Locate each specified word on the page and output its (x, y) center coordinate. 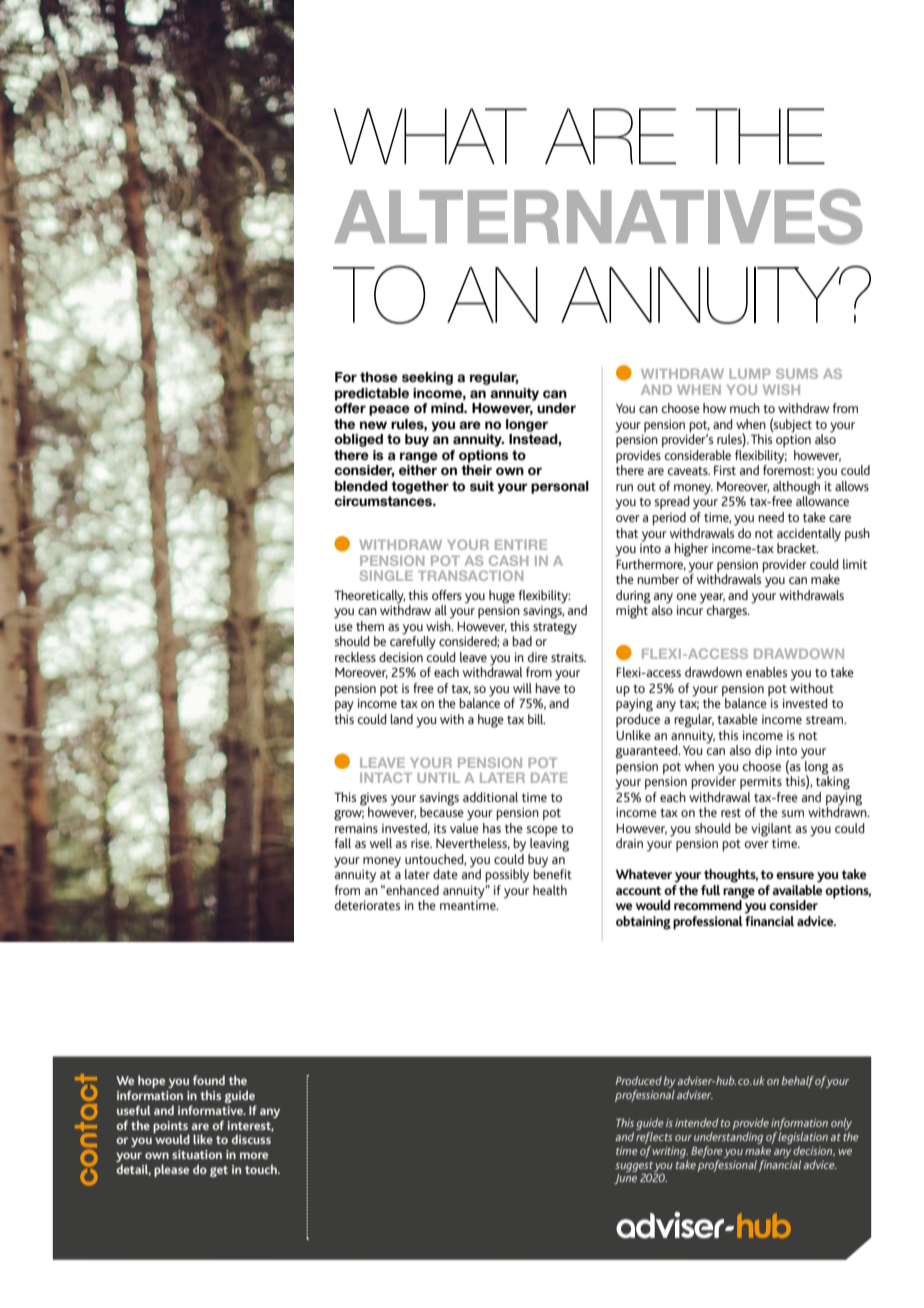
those (379, 377)
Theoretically (369, 597)
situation (197, 1154)
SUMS (797, 373)
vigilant (771, 831)
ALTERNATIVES (598, 216)
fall (343, 843)
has (492, 826)
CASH (508, 560)
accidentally (809, 535)
